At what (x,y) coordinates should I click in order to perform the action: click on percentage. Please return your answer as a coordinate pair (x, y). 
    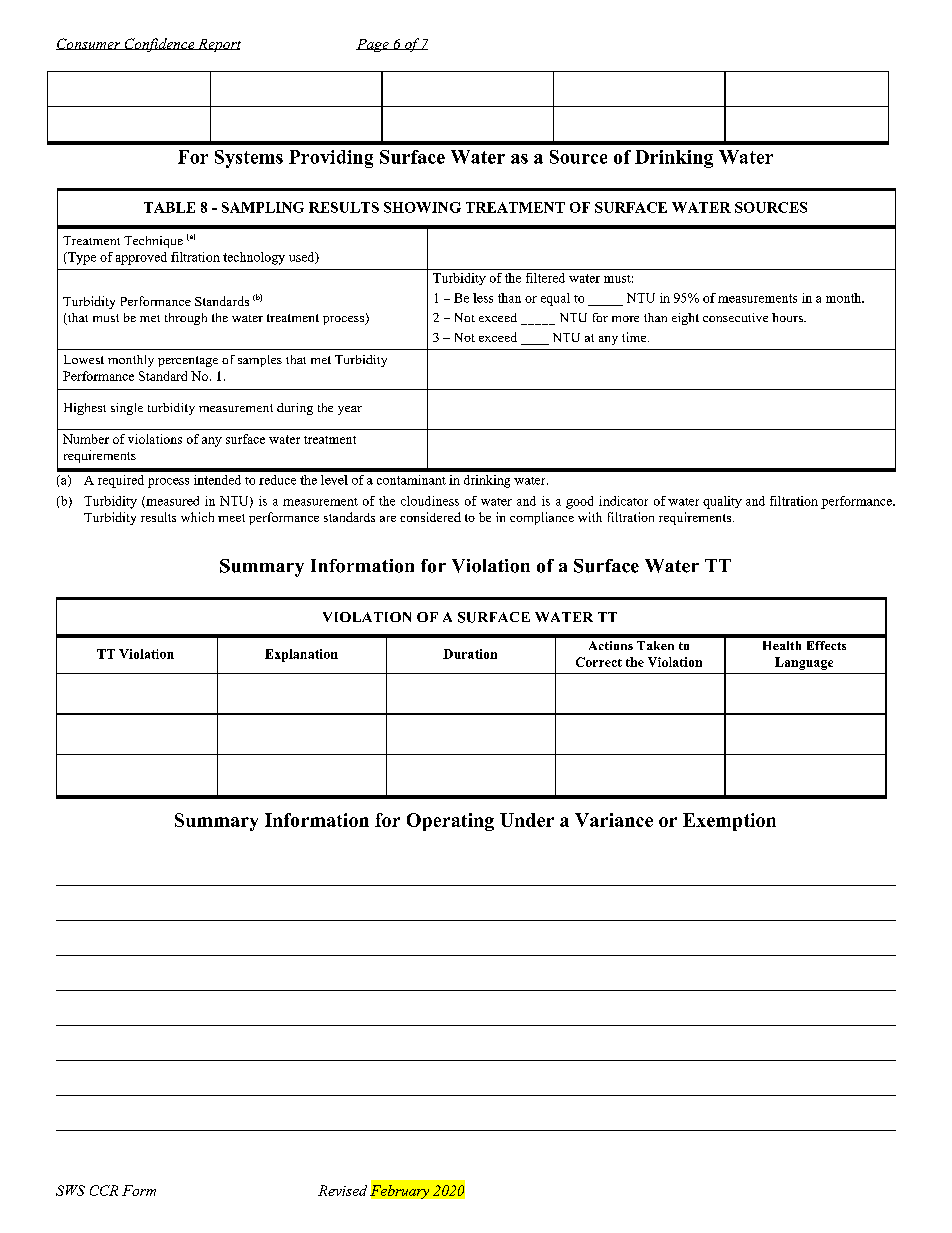
    Looking at the image, I should click on (188, 361).
